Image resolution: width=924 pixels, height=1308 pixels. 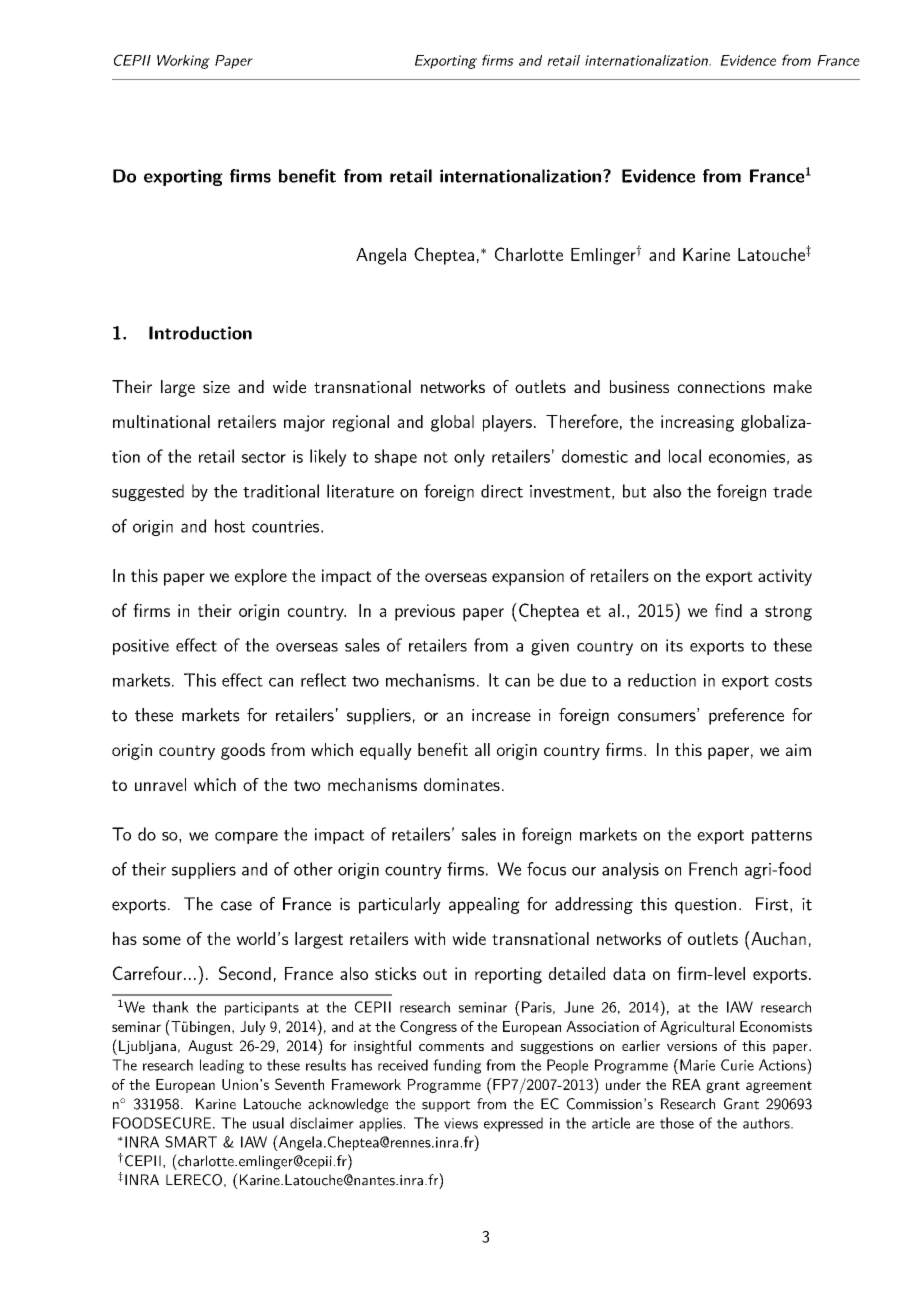 What do you see at coordinates (697, 423) in the page?
I see `increasing` at bounding box center [697, 423].
